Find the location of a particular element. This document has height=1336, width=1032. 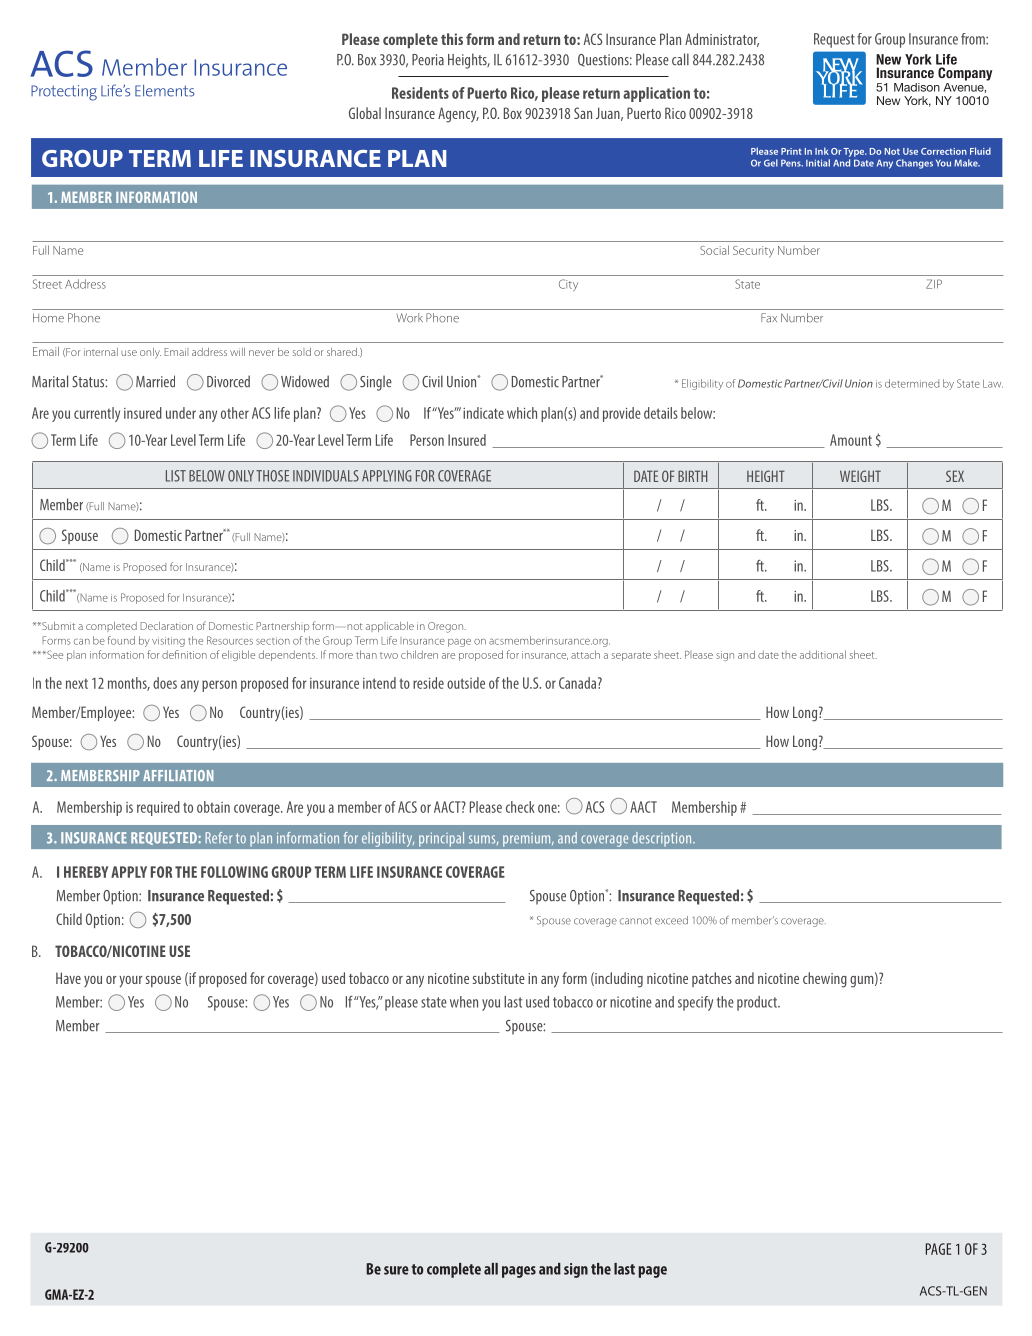

chewing is located at coordinates (825, 980).
